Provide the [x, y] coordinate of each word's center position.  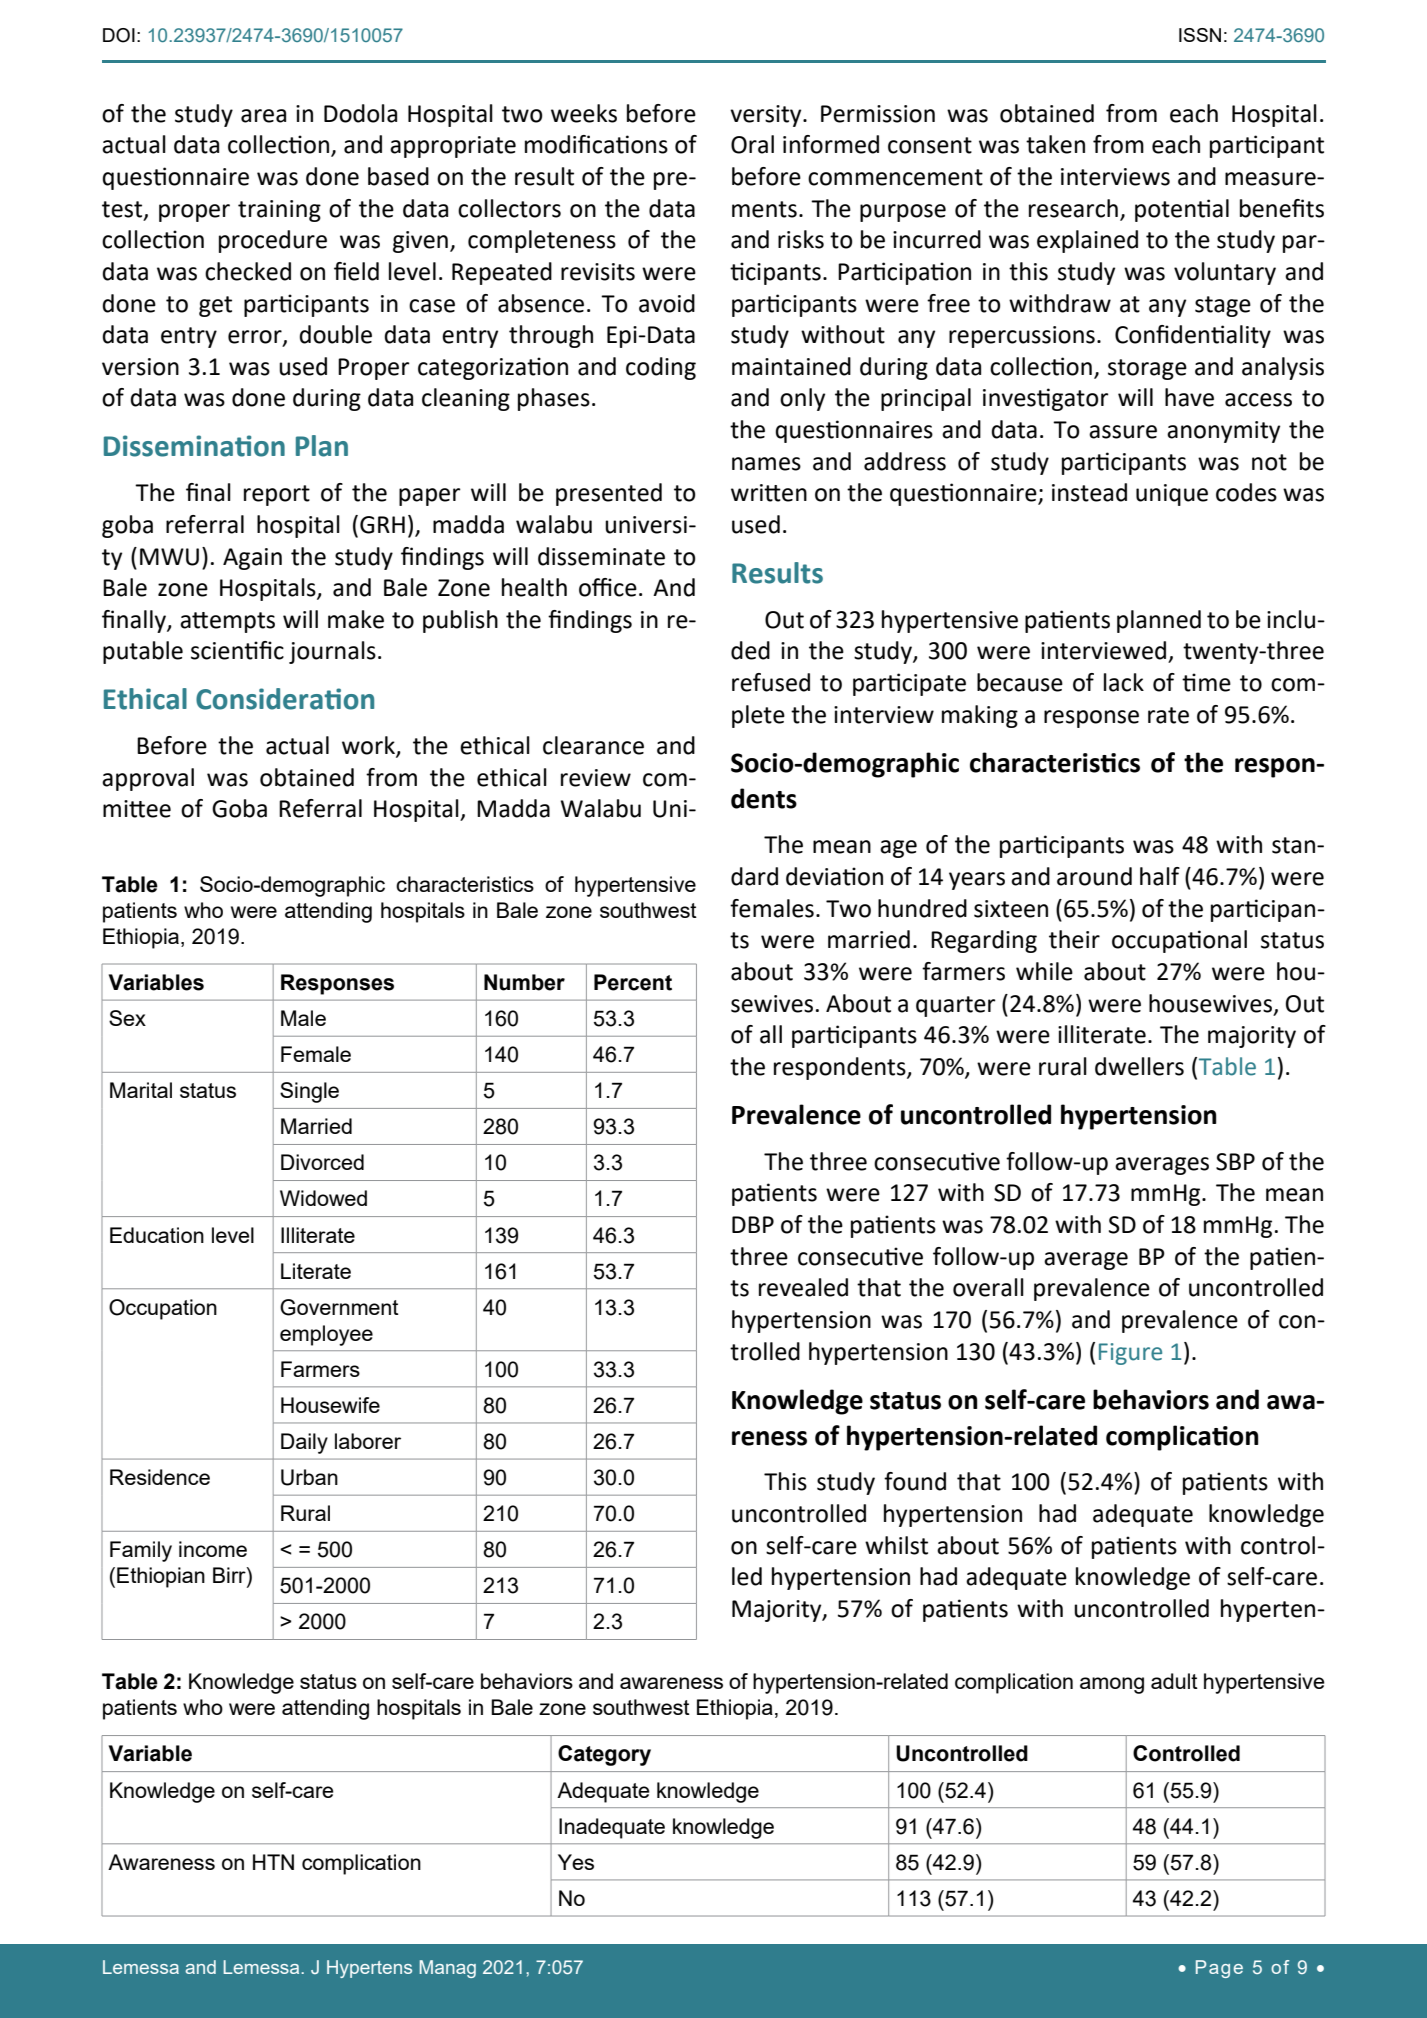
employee [326, 1335]
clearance [593, 745]
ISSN [1200, 35]
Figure [1130, 1354]
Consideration [285, 699]
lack [1124, 682]
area [263, 116]
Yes [576, 1862]
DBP [753, 1224]
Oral [752, 144]
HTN [273, 1862]
